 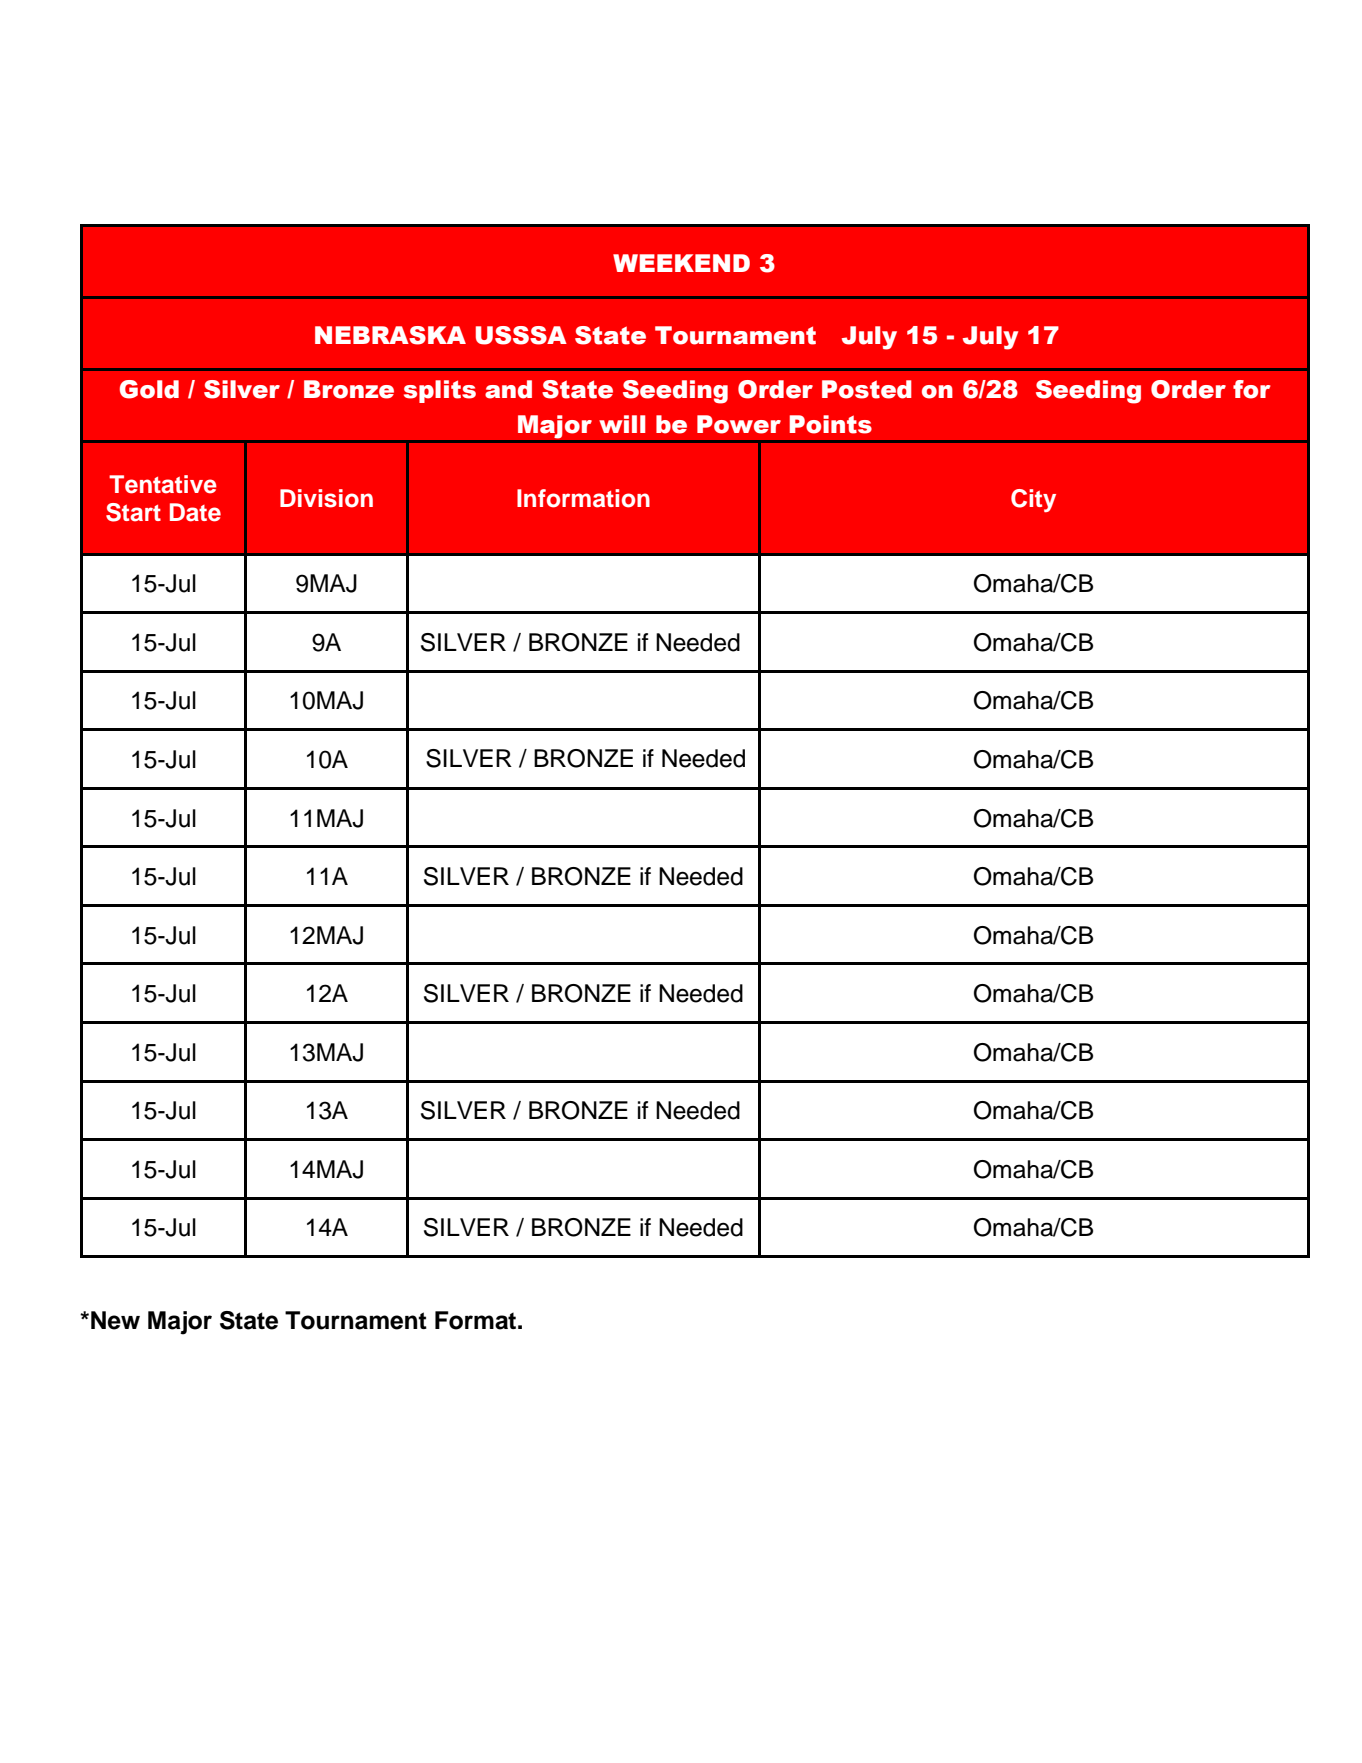 I want to click on Posted, so click(x=867, y=389).
